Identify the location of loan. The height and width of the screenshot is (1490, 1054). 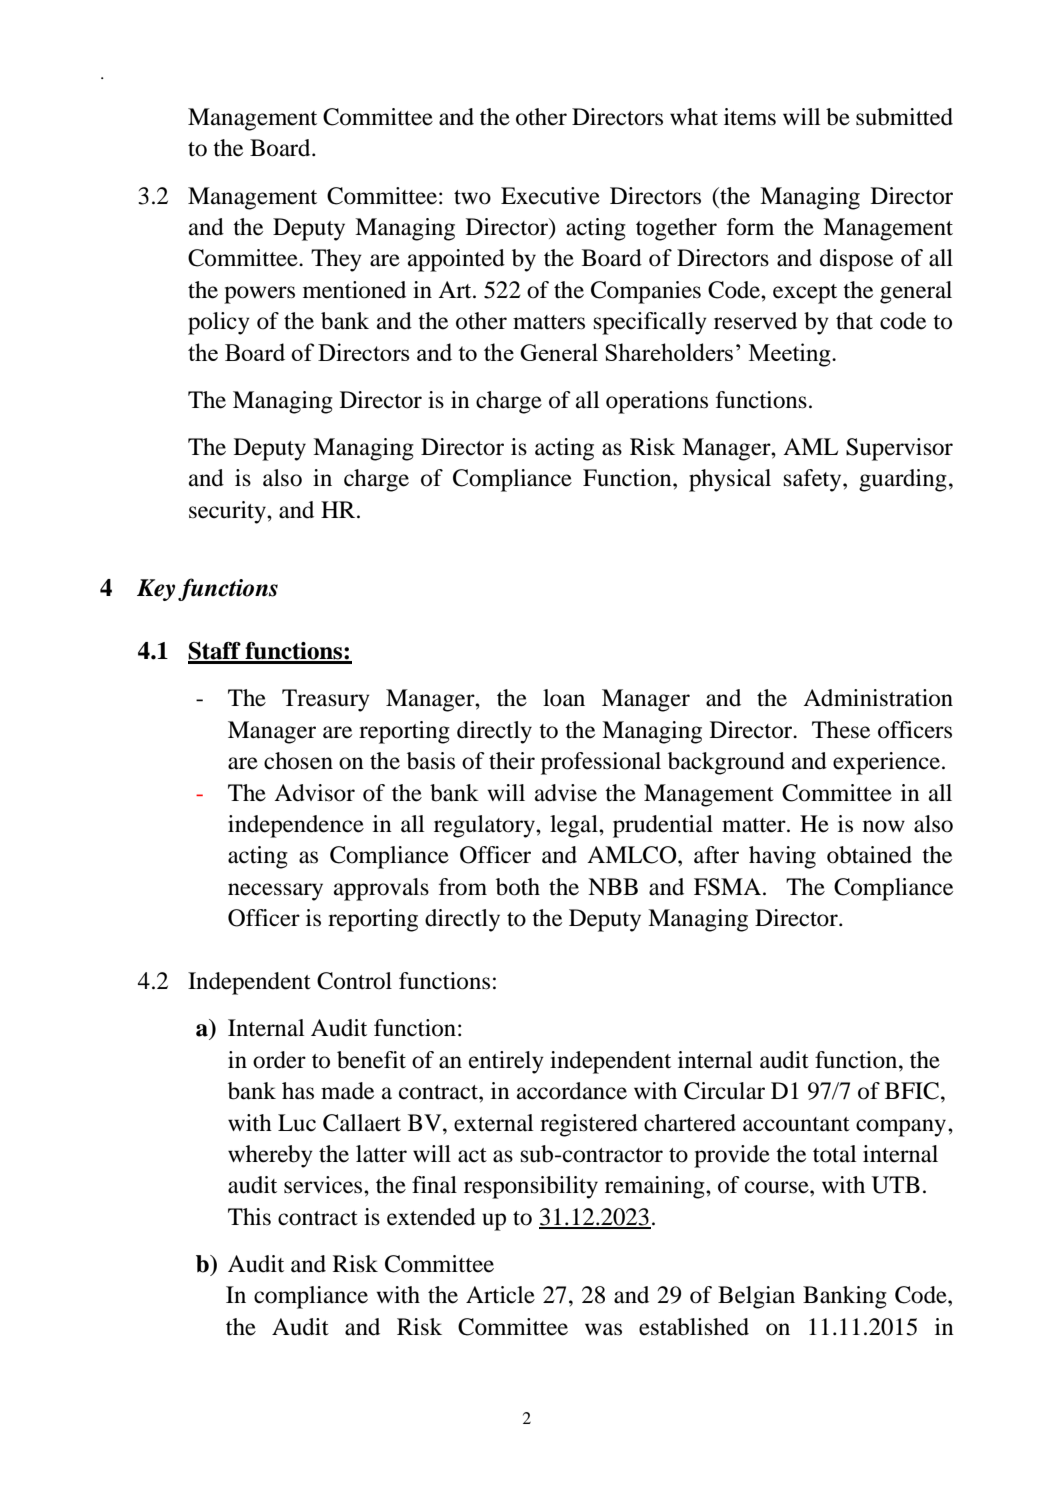
(564, 698).
